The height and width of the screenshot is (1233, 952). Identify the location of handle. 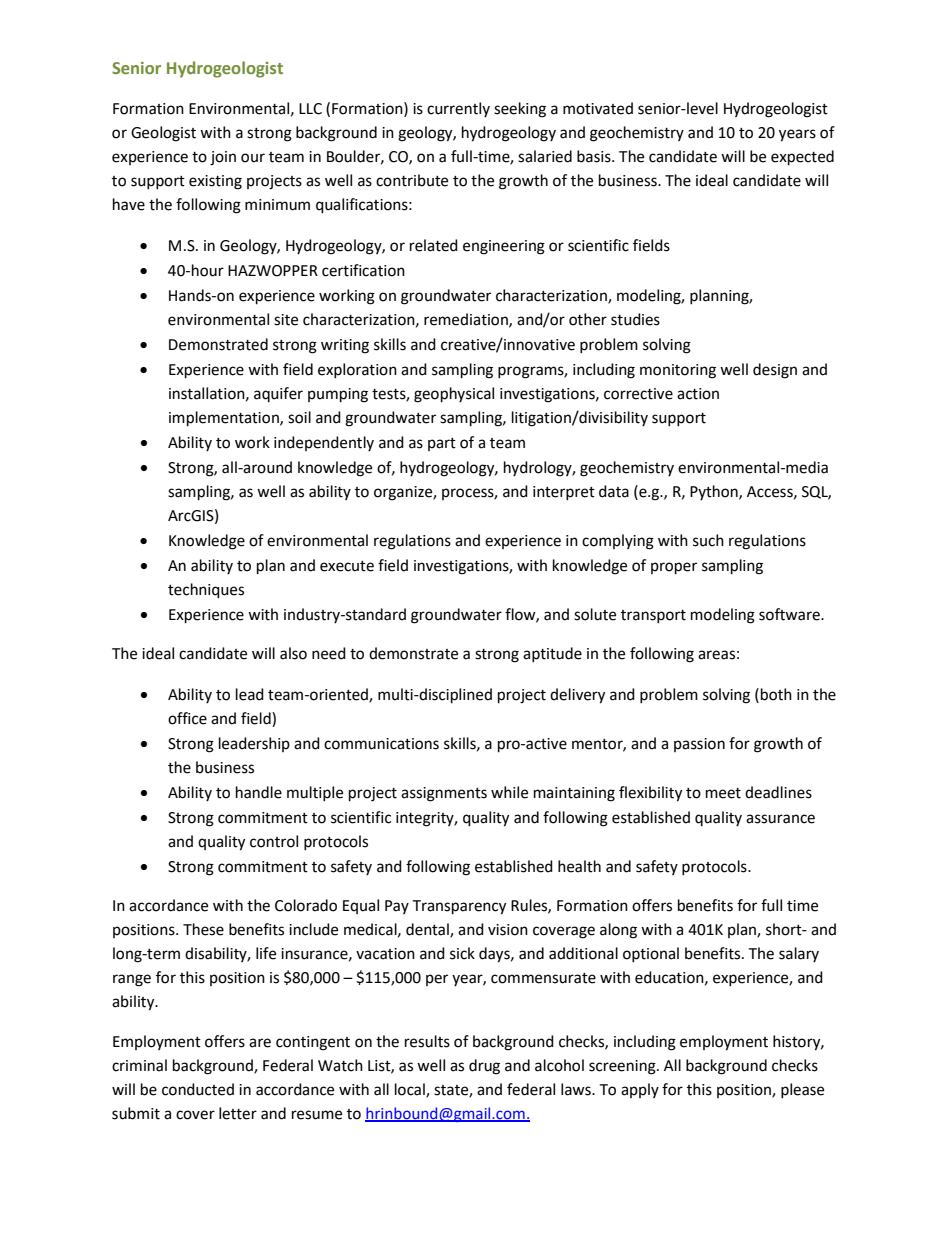
(259, 792).
